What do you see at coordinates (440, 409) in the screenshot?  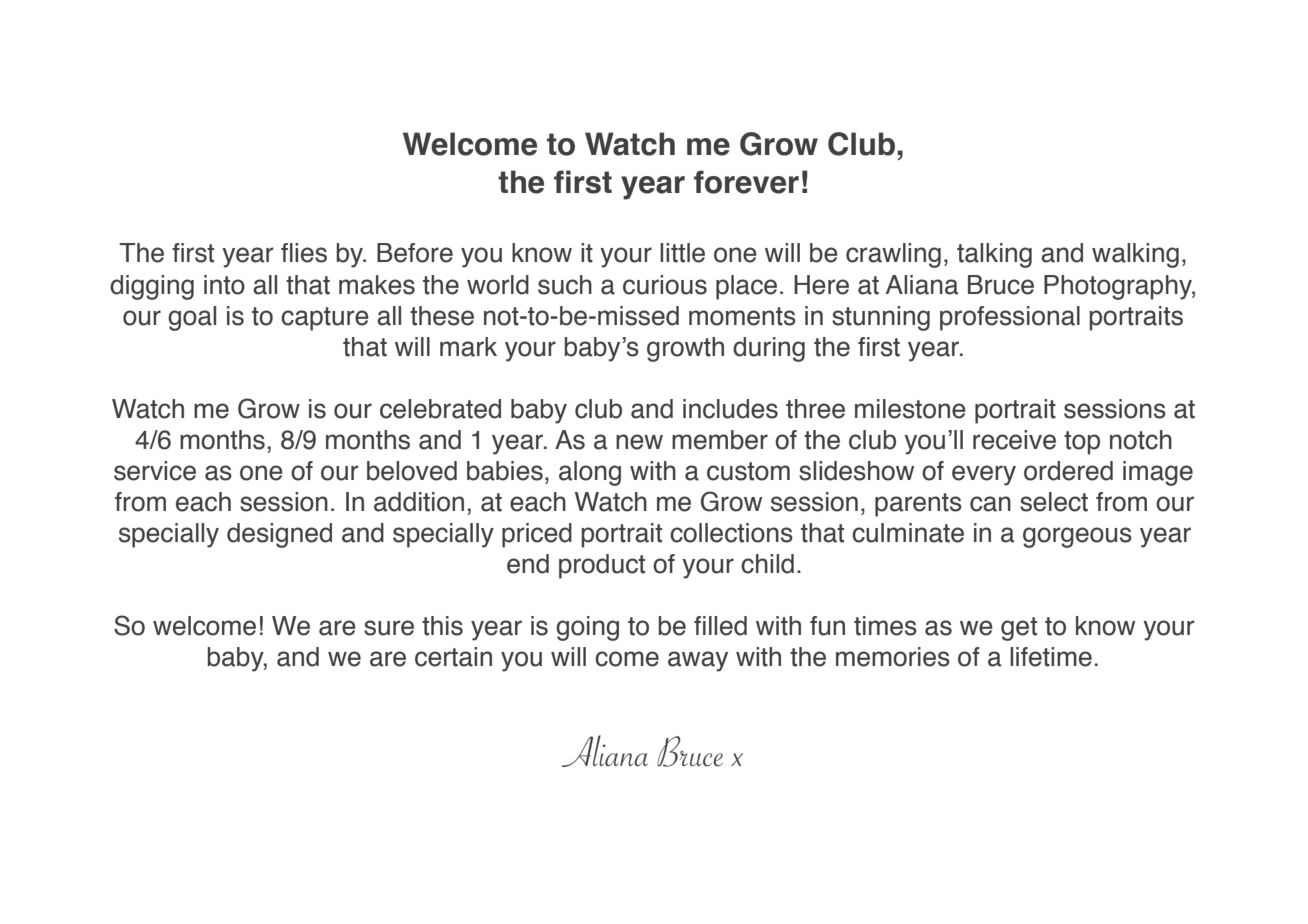 I see `celebrated` at bounding box center [440, 409].
